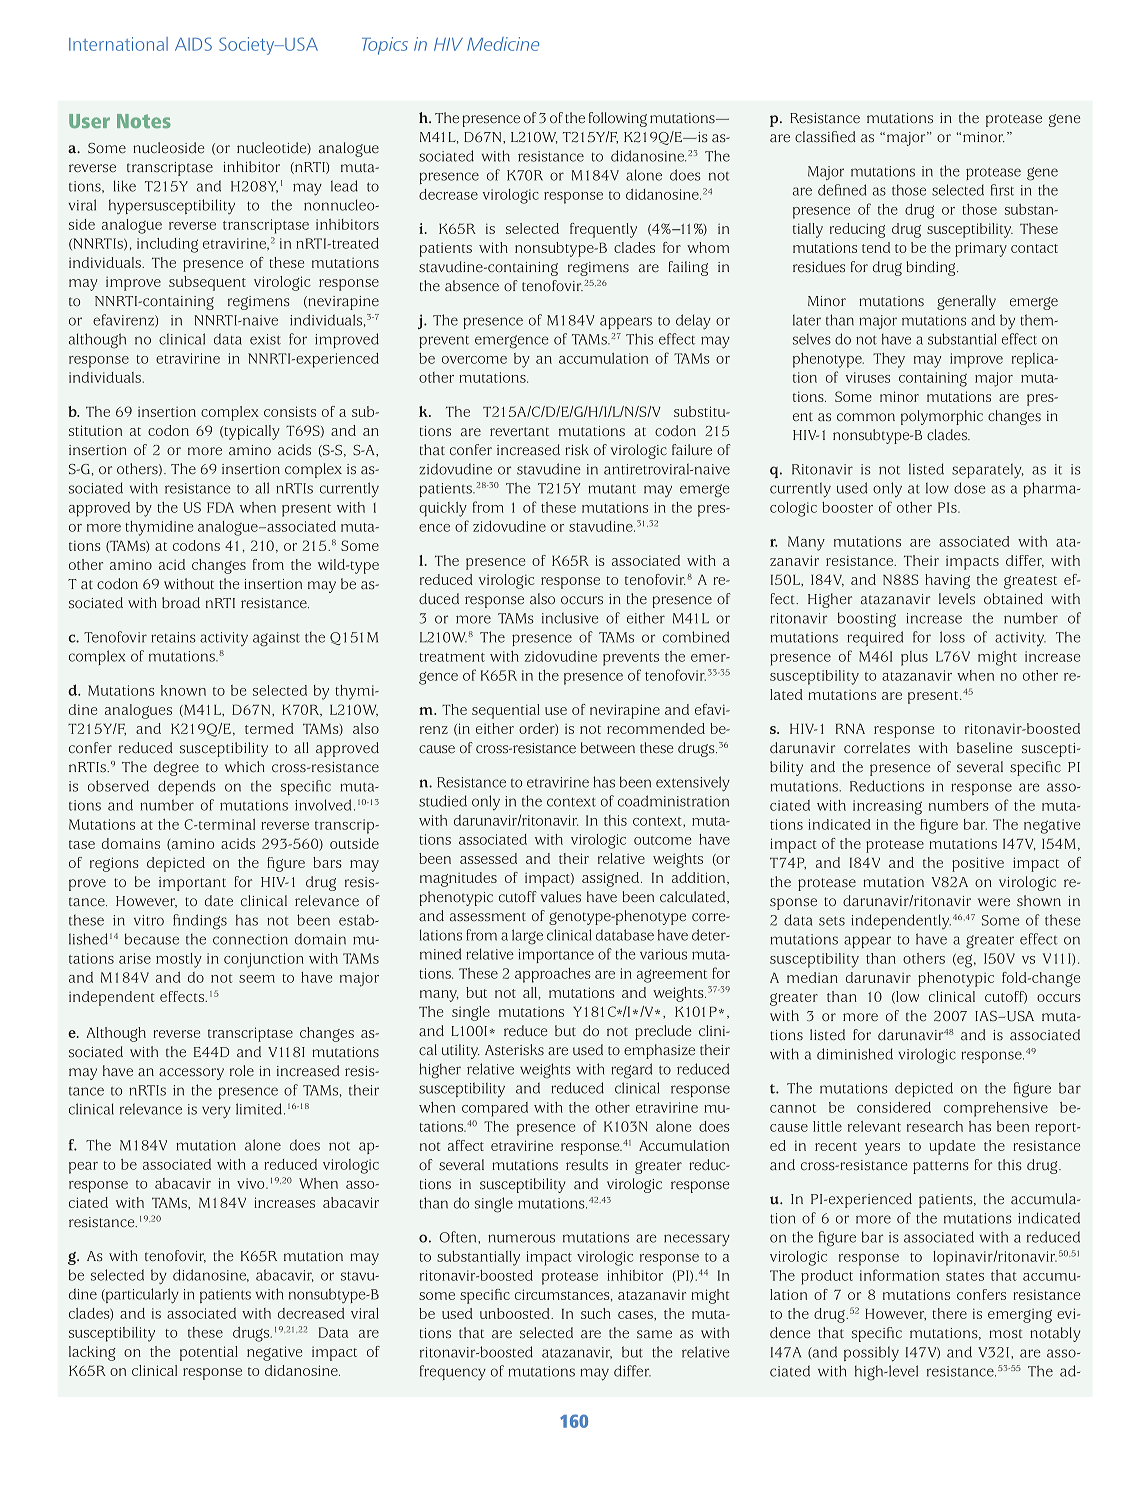  Describe the element at coordinates (596, 1313) in the screenshot. I see `such` at that location.
